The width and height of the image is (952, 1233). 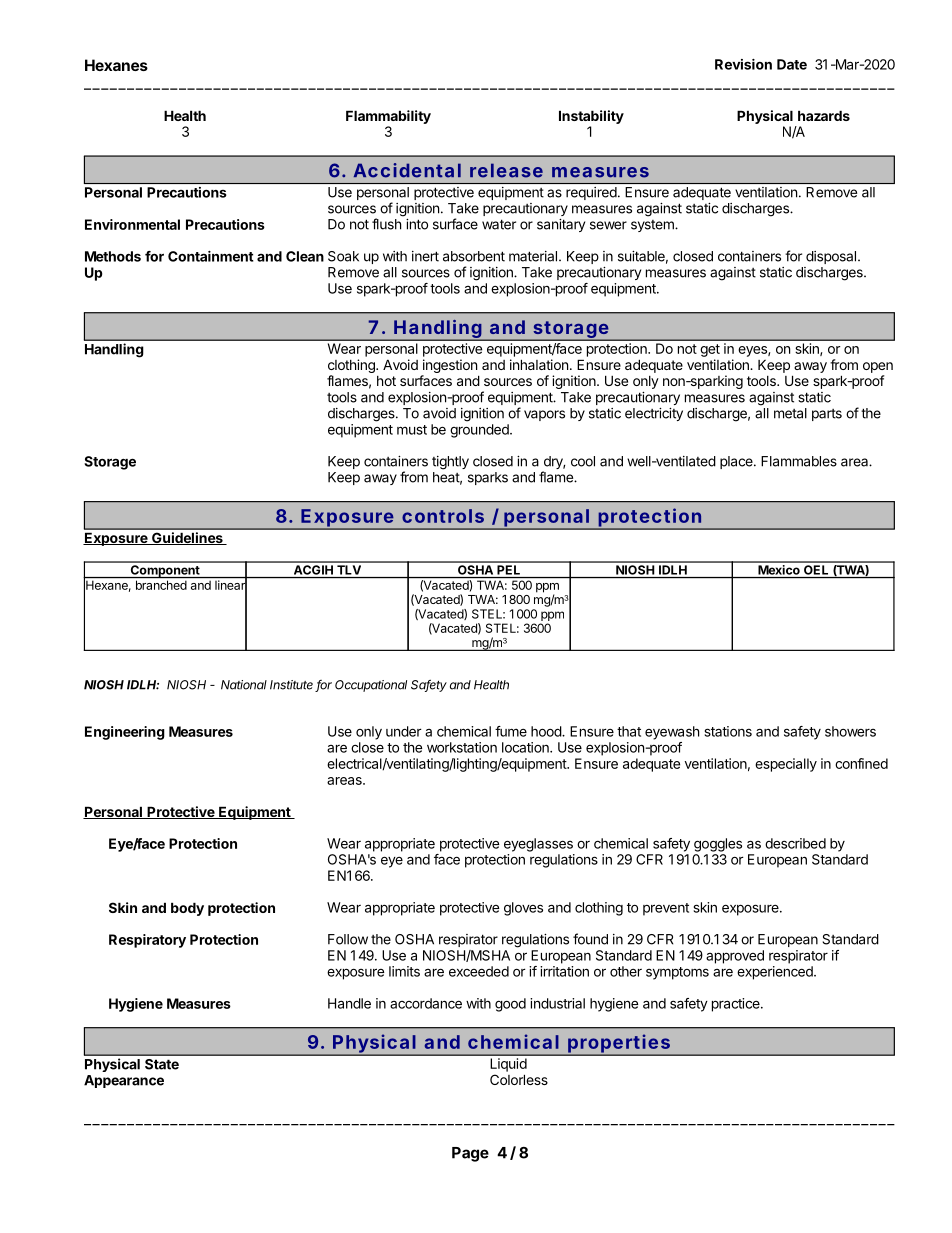 What do you see at coordinates (244, 685) in the image?
I see `National` at bounding box center [244, 685].
